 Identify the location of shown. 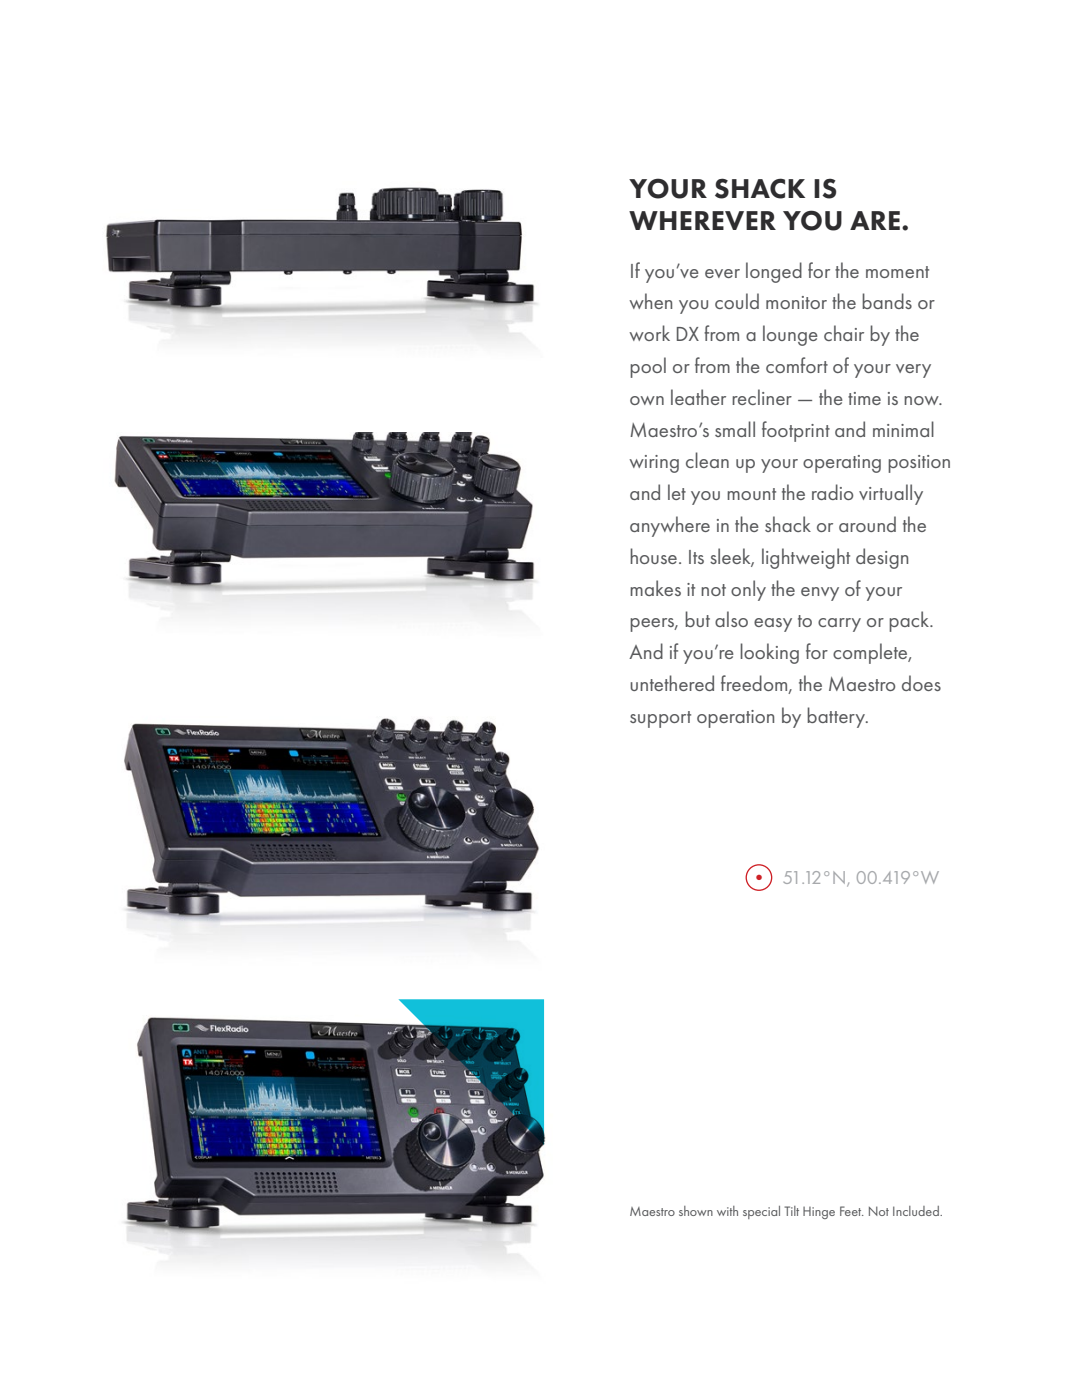
(696, 1211).
